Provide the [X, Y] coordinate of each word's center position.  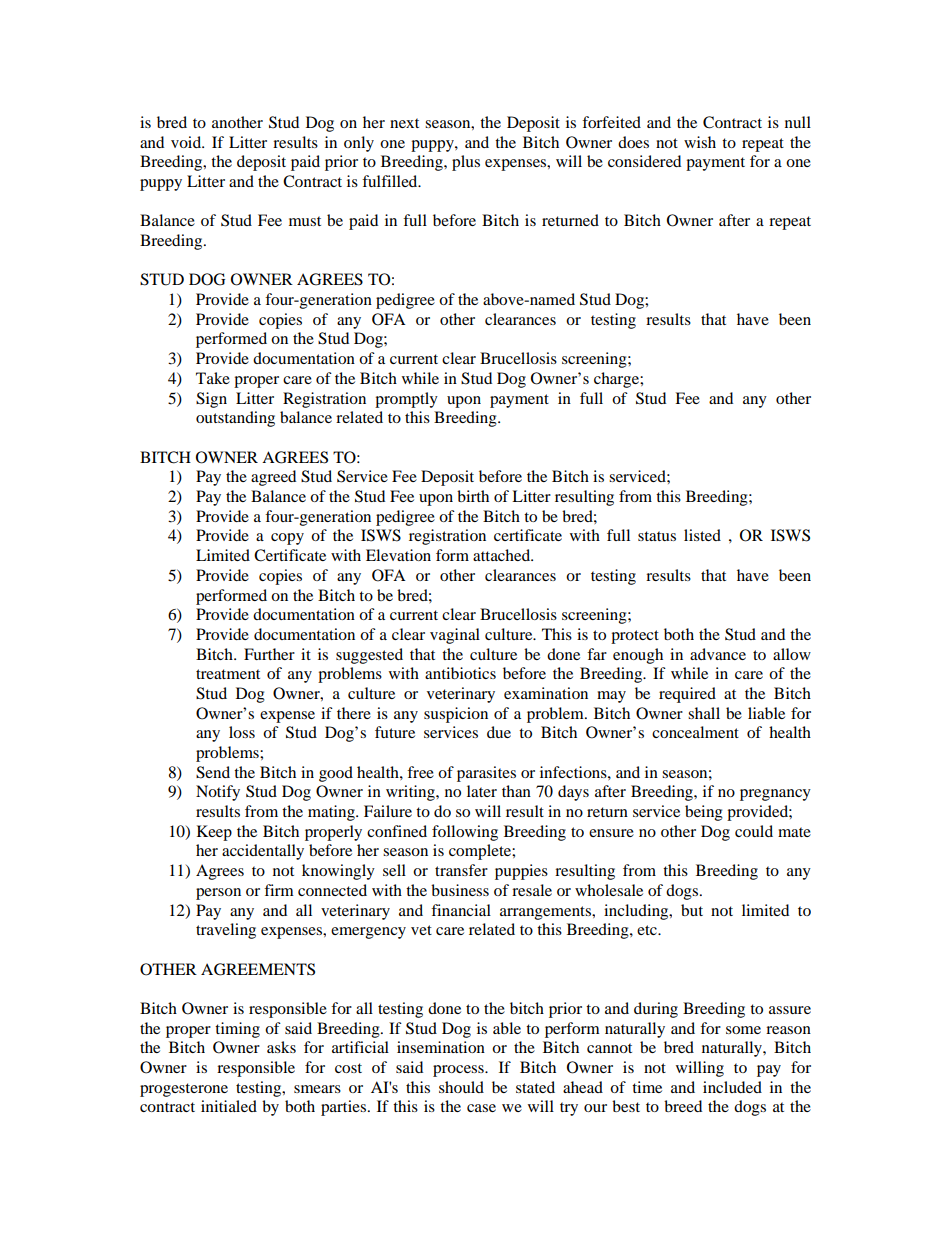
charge [617, 380]
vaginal [455, 636]
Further [269, 654]
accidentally [263, 852]
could [754, 831]
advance [718, 654]
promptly [406, 400]
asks [281, 1047]
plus [466, 163]
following [465, 833]
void [187, 142]
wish [700, 142]
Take [213, 378]
